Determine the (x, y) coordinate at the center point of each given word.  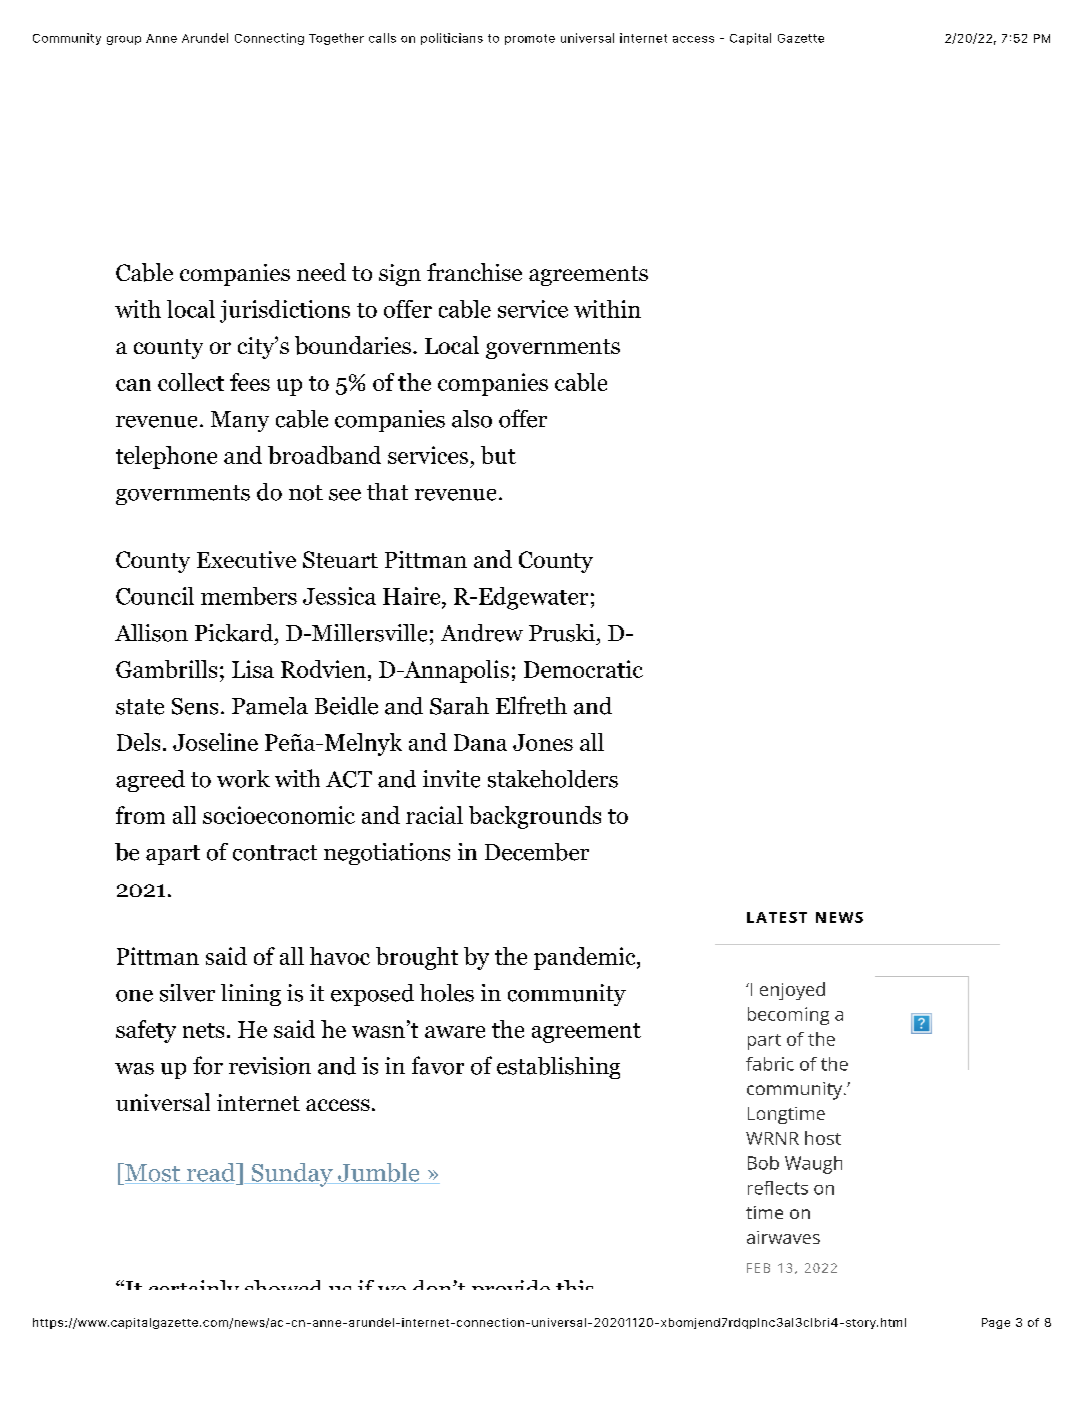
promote (530, 39)
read (211, 1173)
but (498, 455)
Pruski (562, 633)
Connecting (269, 39)
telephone (166, 457)
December (537, 852)
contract (275, 853)
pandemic (586, 958)
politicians (452, 39)
